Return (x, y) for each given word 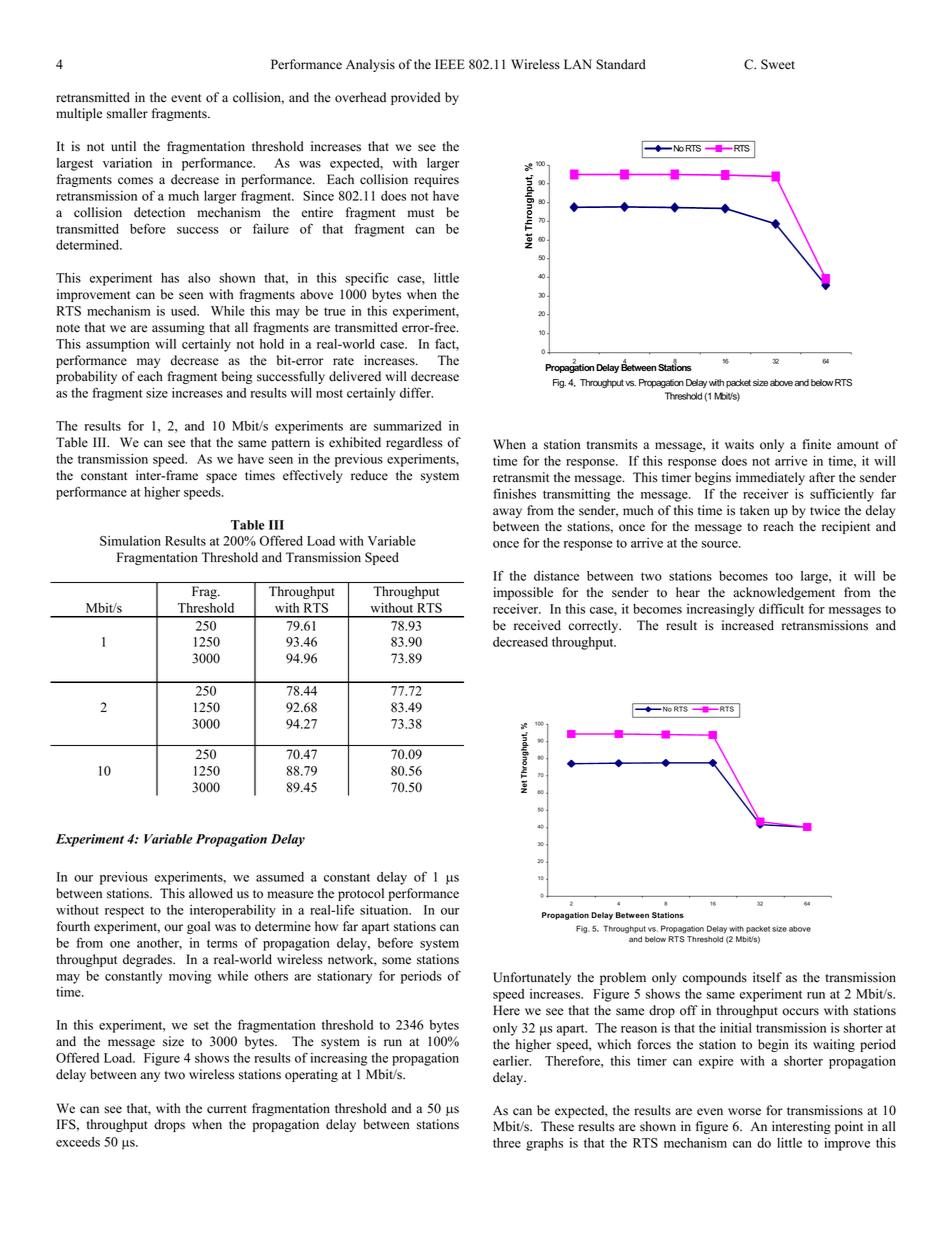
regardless (414, 443)
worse (744, 1112)
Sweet (778, 64)
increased (748, 625)
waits (739, 444)
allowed (211, 893)
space (221, 478)
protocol (361, 894)
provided (415, 98)
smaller (127, 113)
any (150, 1077)
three (507, 1143)
